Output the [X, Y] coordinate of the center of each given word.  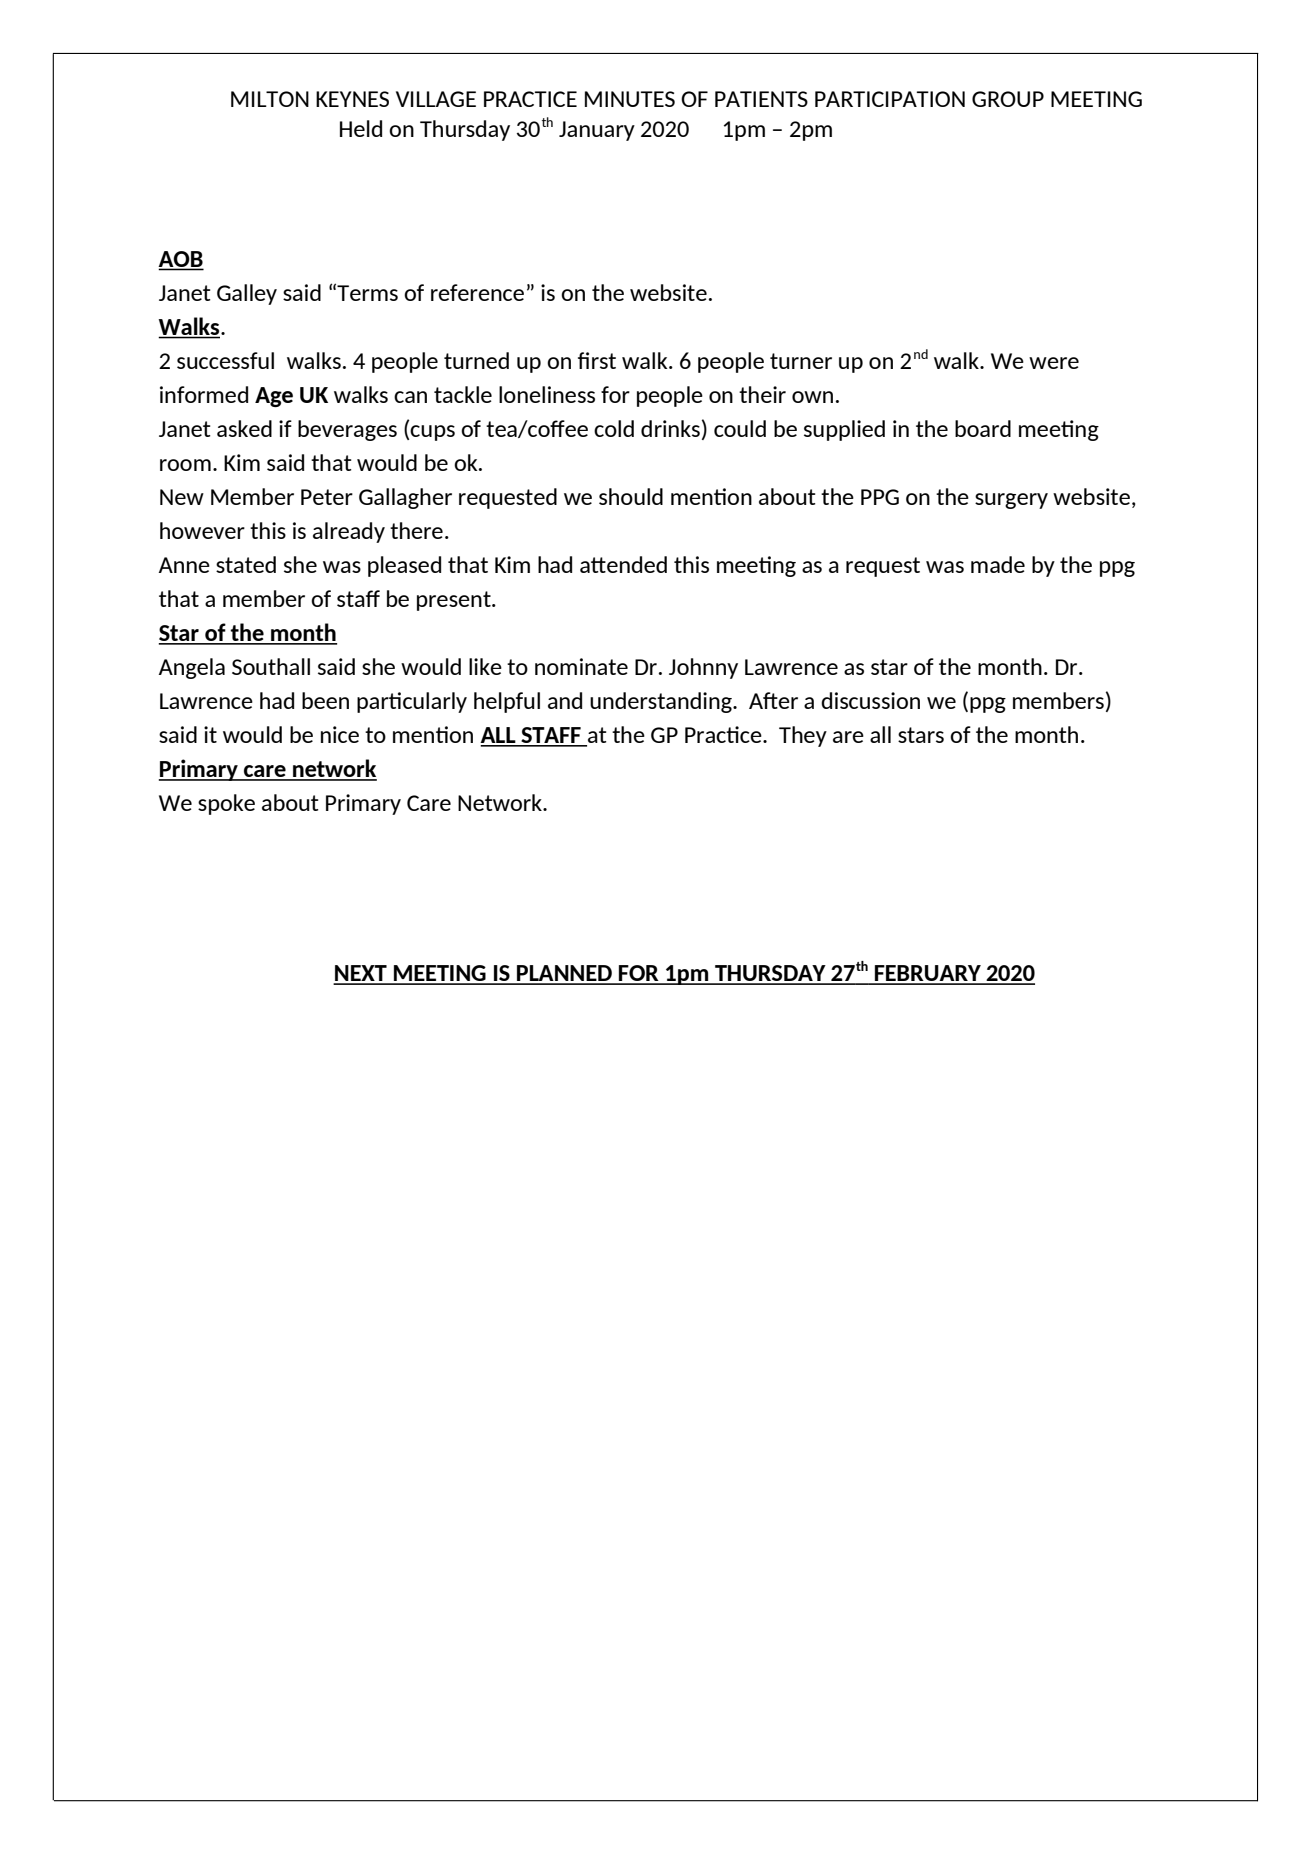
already [349, 532]
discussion [870, 700]
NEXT [361, 974]
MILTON [270, 99]
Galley [247, 294]
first [597, 360]
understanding [662, 702]
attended [623, 564]
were [1054, 363]
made [998, 564]
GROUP [1008, 99]
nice [340, 734]
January [597, 131]
